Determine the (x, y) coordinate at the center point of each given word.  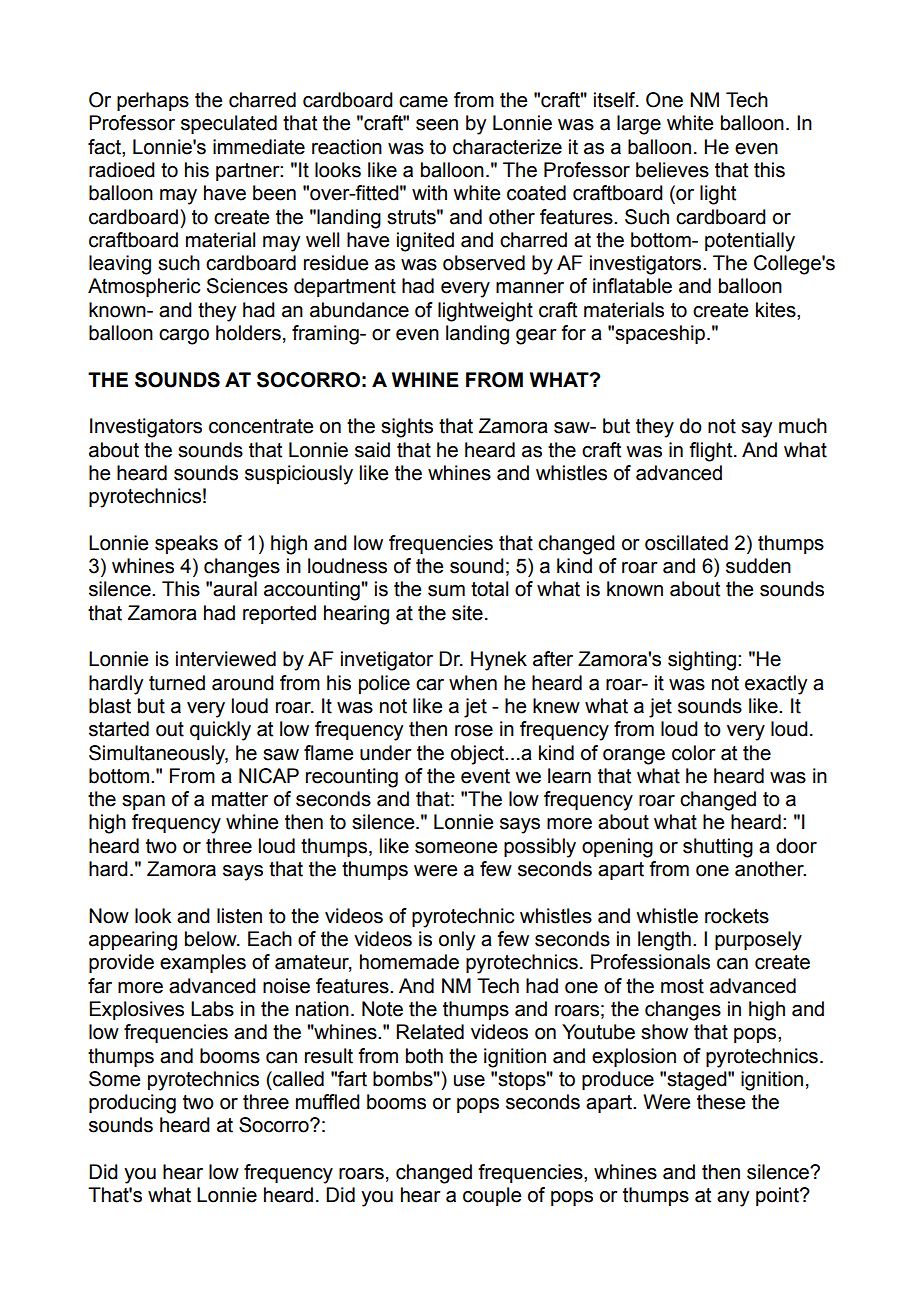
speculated (229, 124)
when (473, 683)
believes (672, 170)
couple (492, 1196)
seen (437, 125)
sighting (702, 661)
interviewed (226, 659)
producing (132, 1104)
